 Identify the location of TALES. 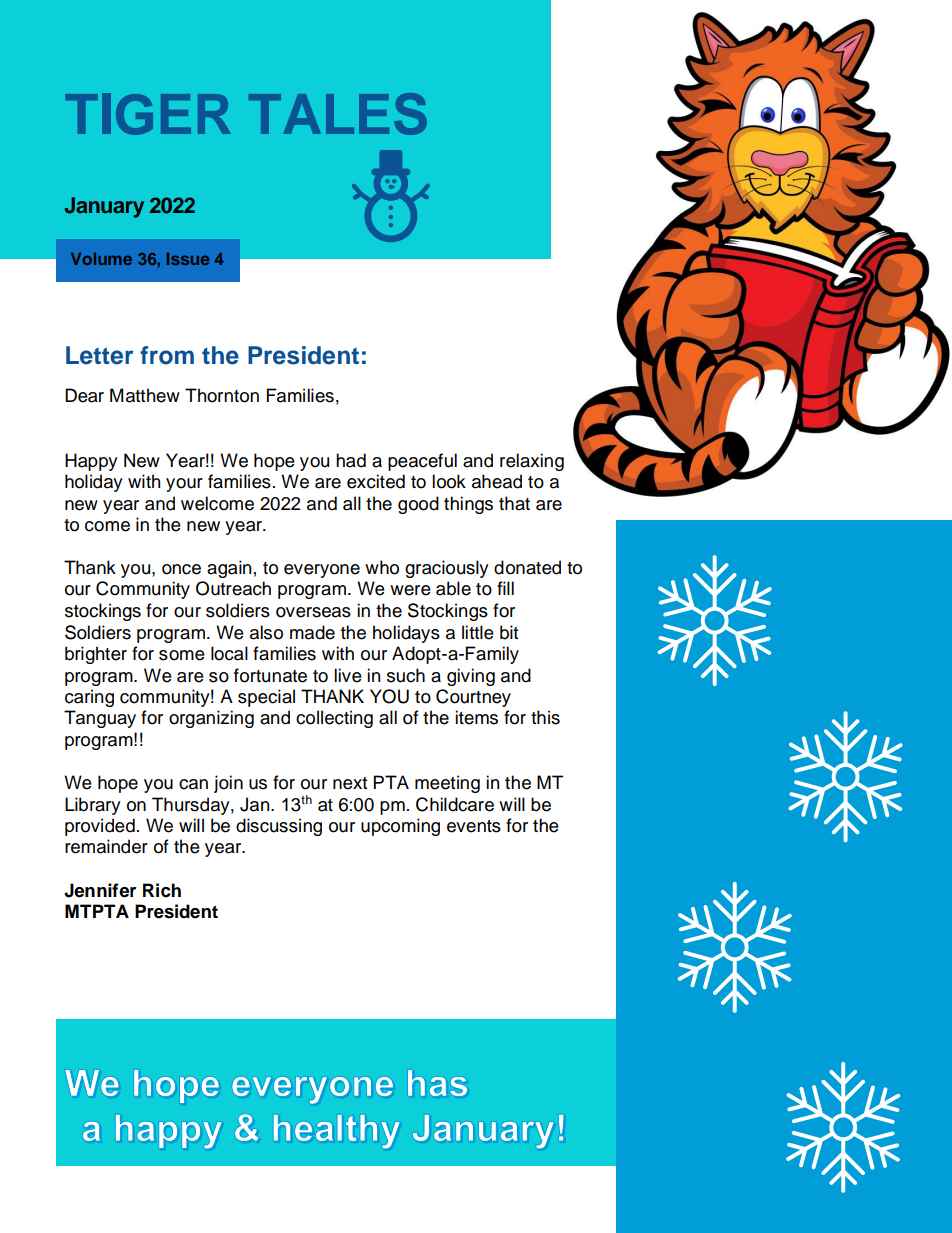
(338, 114).
